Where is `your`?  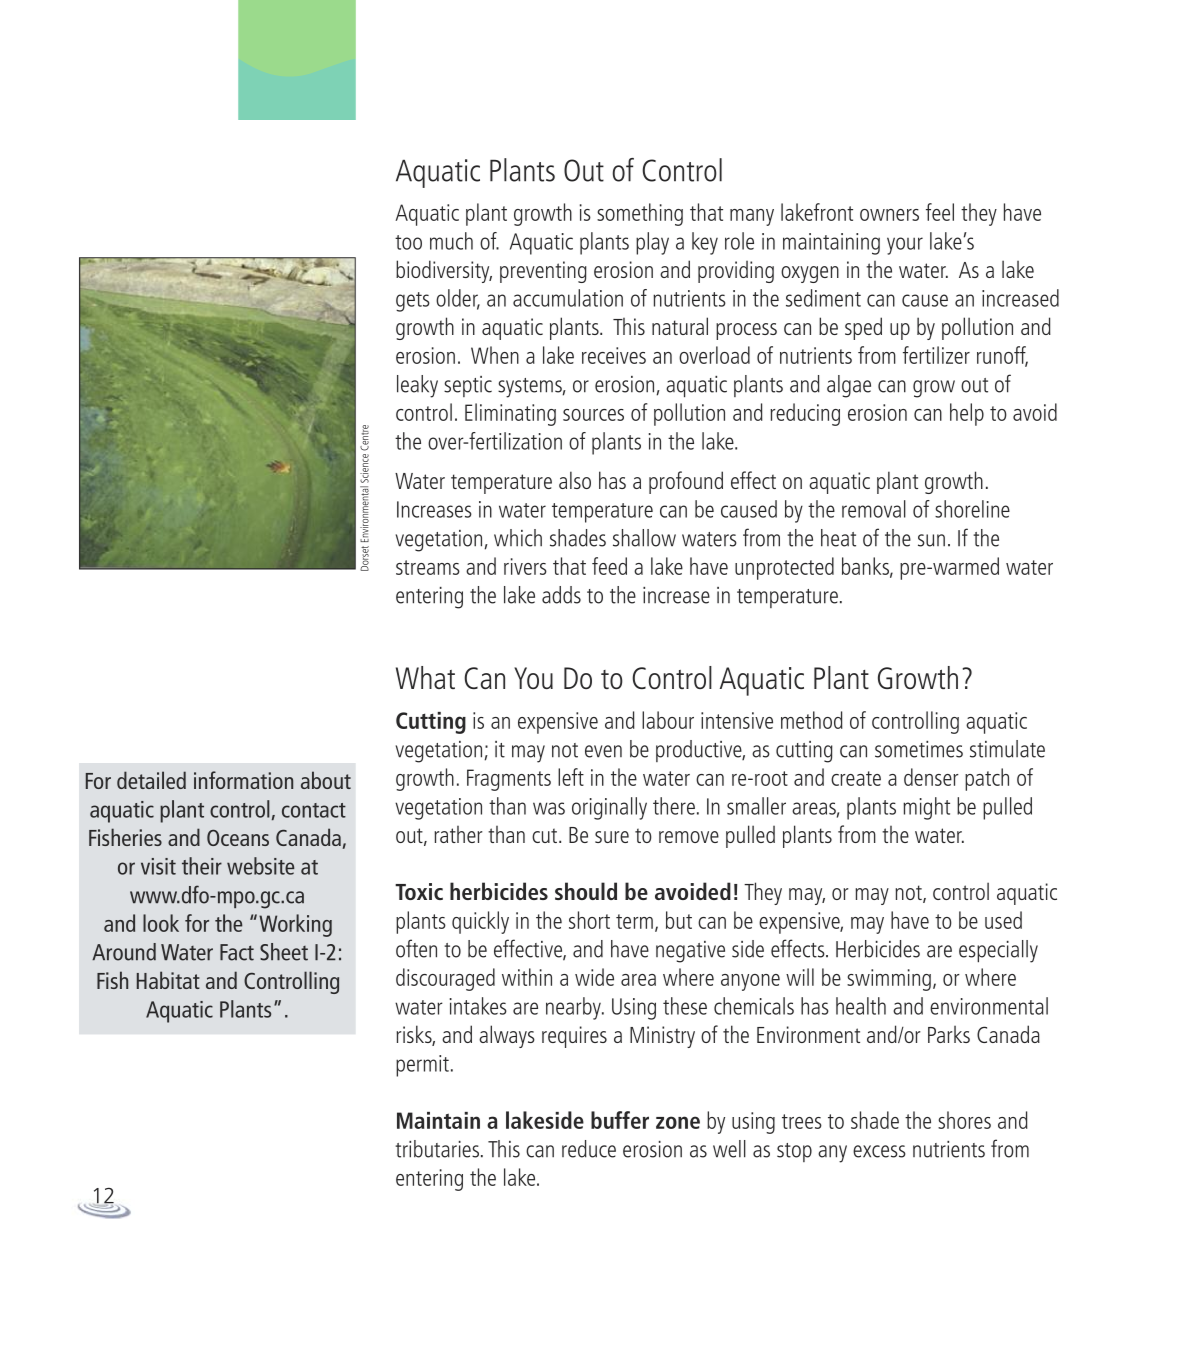
your is located at coordinates (905, 246).
